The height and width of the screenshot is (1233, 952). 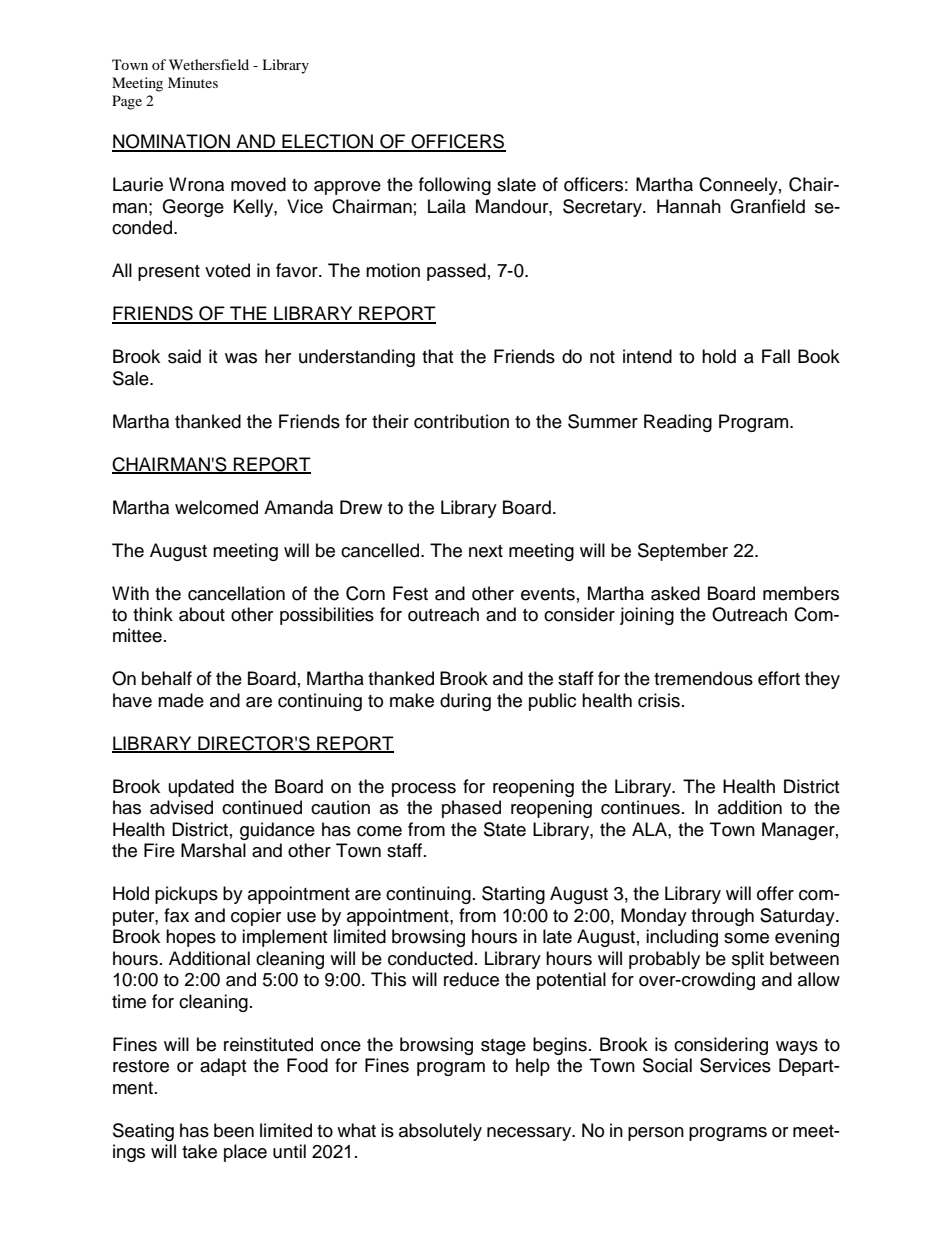 I want to click on Hannah, so click(x=689, y=206).
